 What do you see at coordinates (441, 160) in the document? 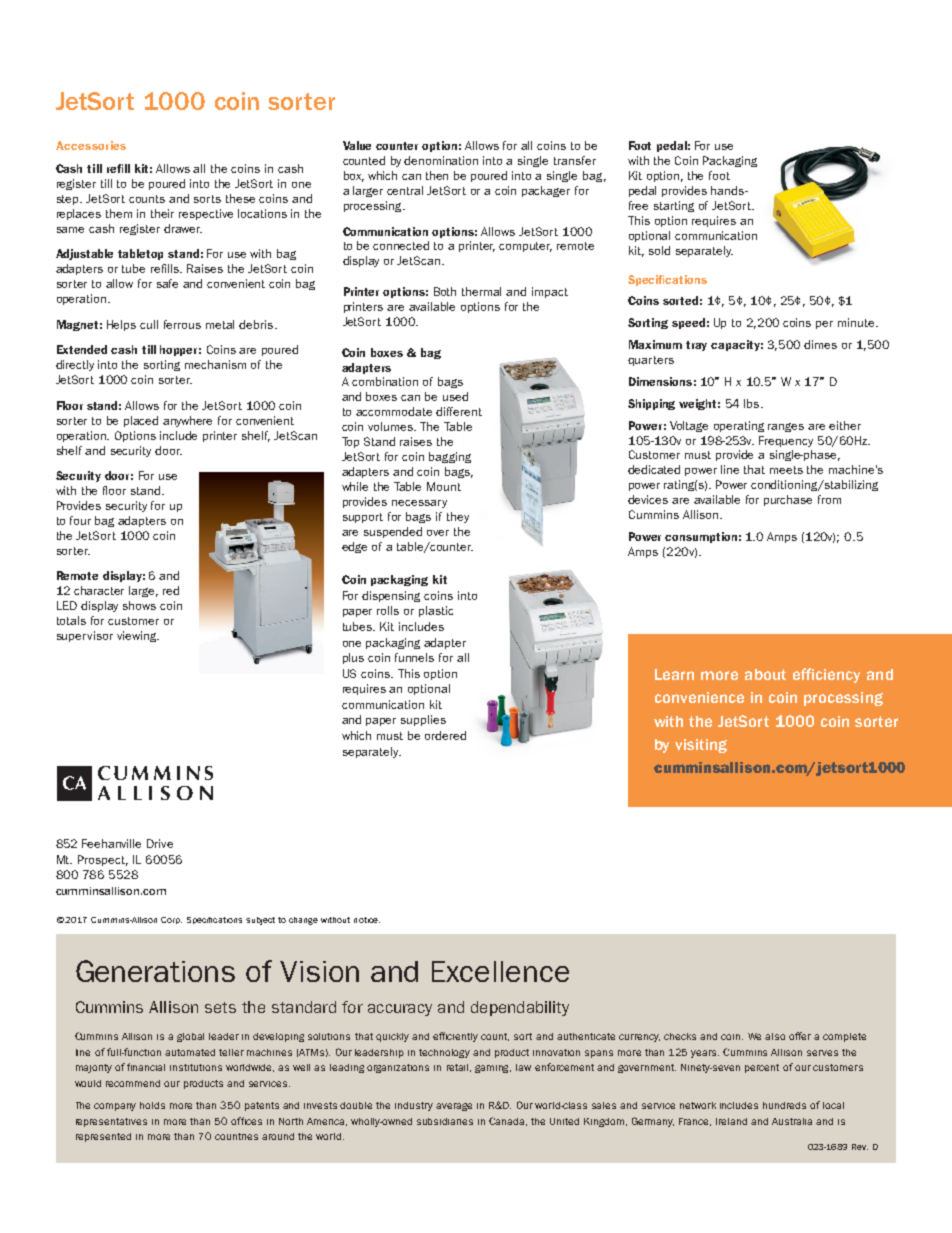
I see `denomination` at bounding box center [441, 160].
